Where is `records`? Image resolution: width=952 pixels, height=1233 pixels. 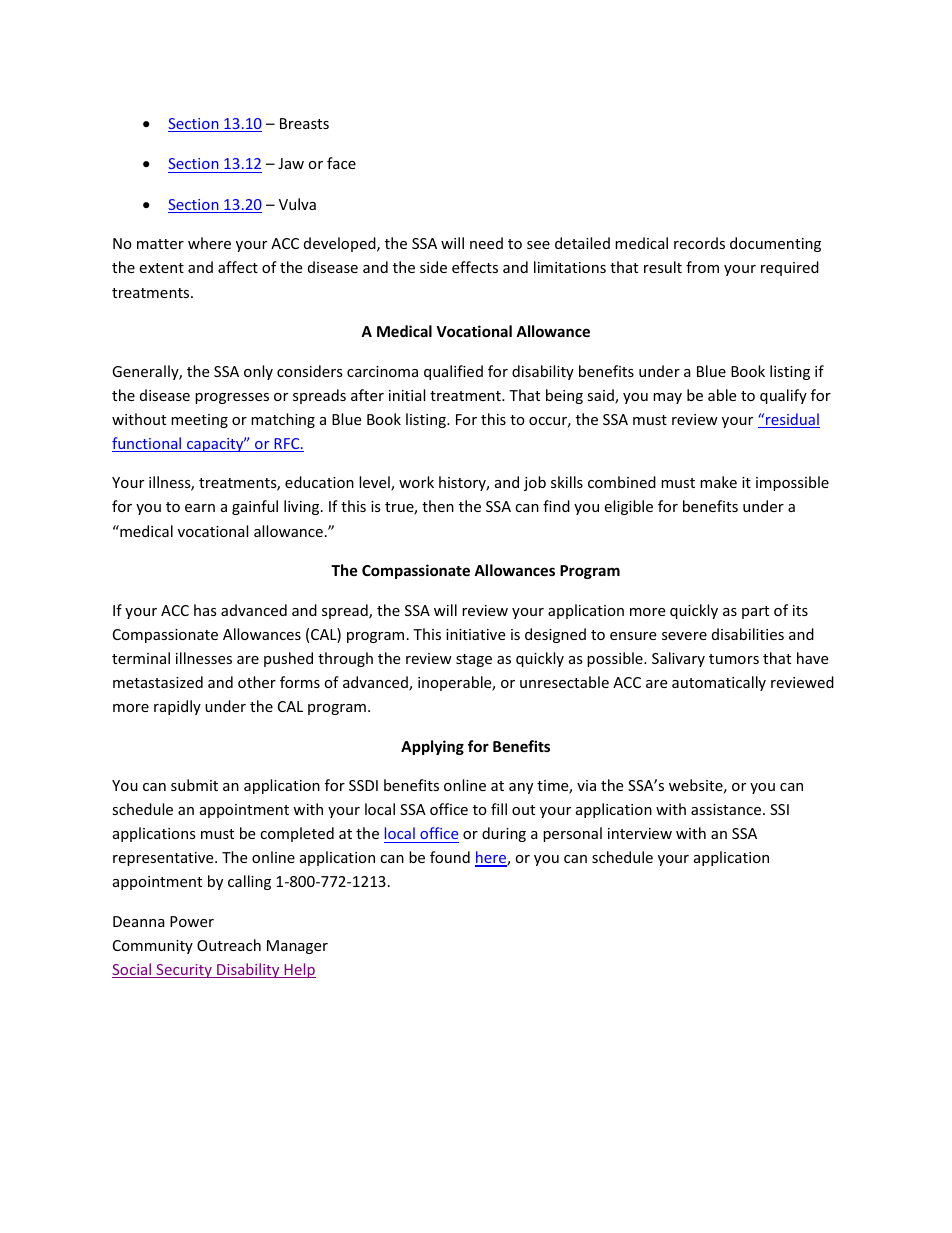 records is located at coordinates (699, 243).
